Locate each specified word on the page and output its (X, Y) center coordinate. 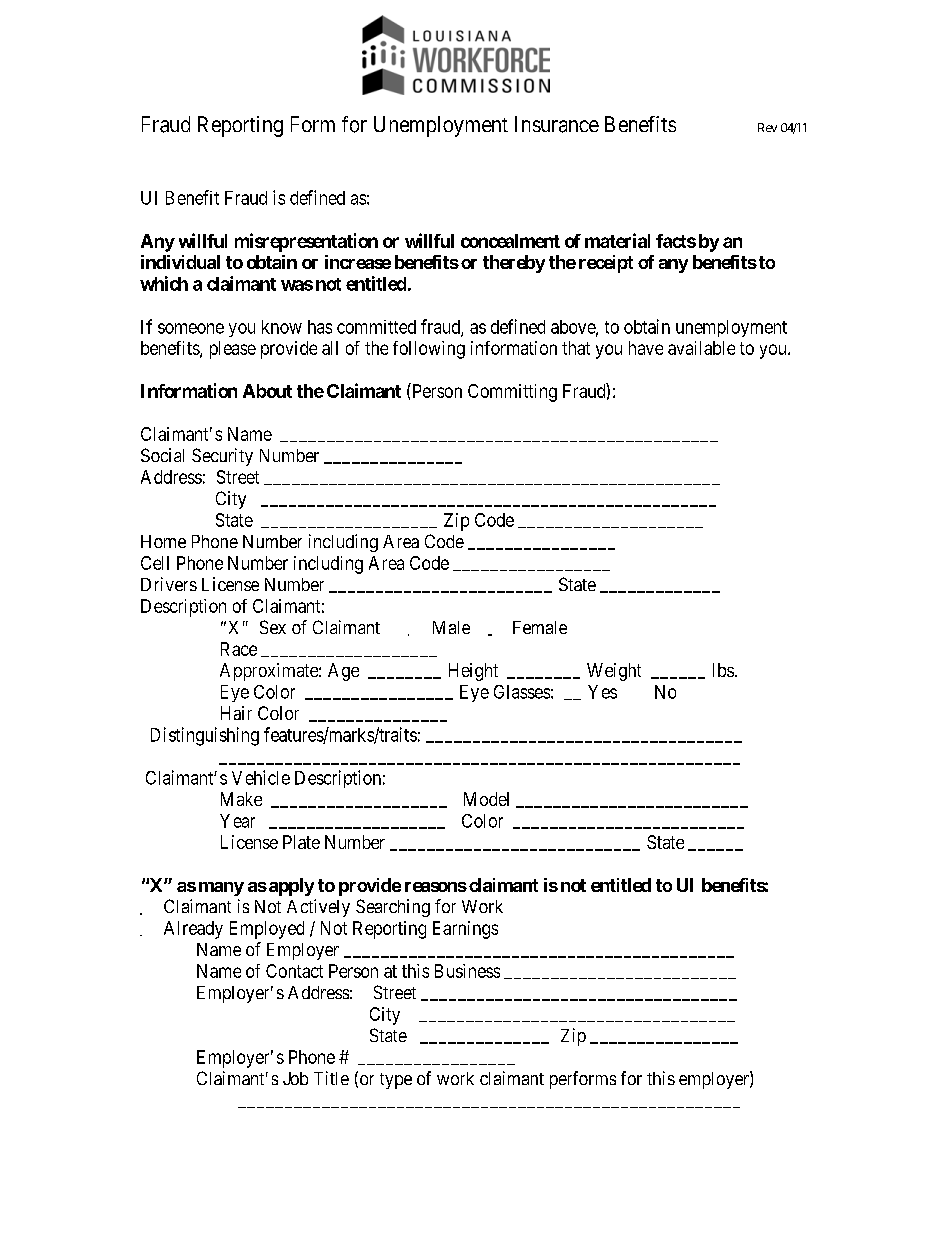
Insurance (557, 124)
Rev (767, 127)
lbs (723, 670)
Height (473, 672)
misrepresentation (306, 242)
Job (295, 1078)
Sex (273, 627)
